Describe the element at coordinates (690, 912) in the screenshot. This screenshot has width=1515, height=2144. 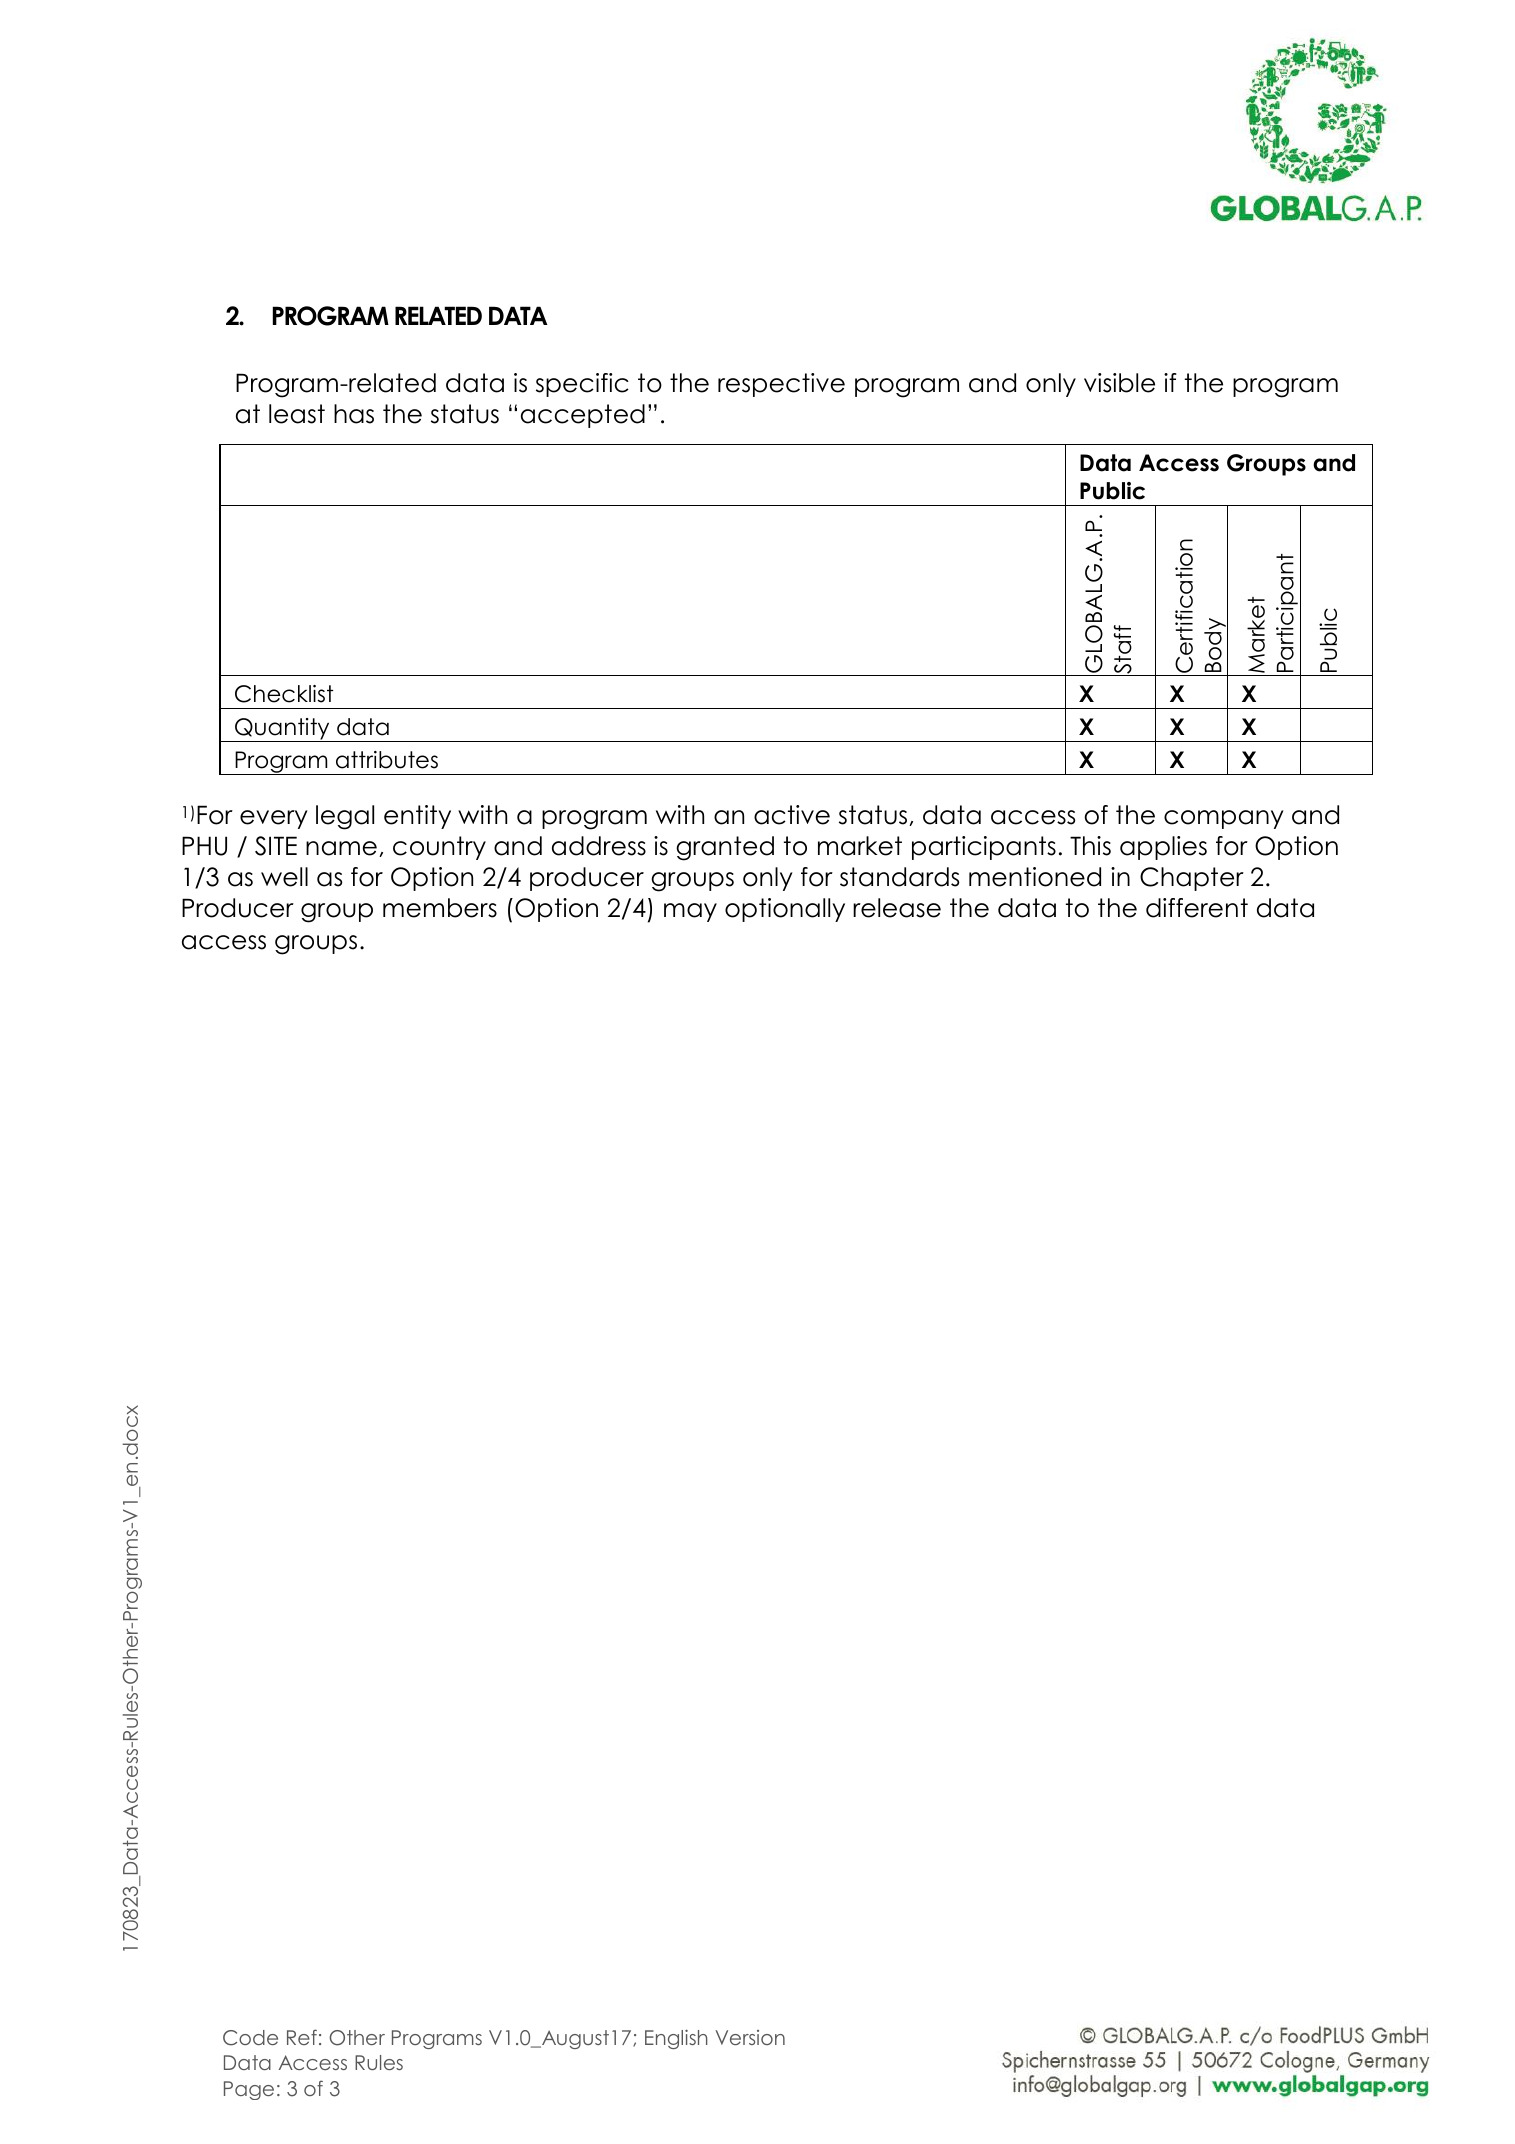
I see `may` at that location.
